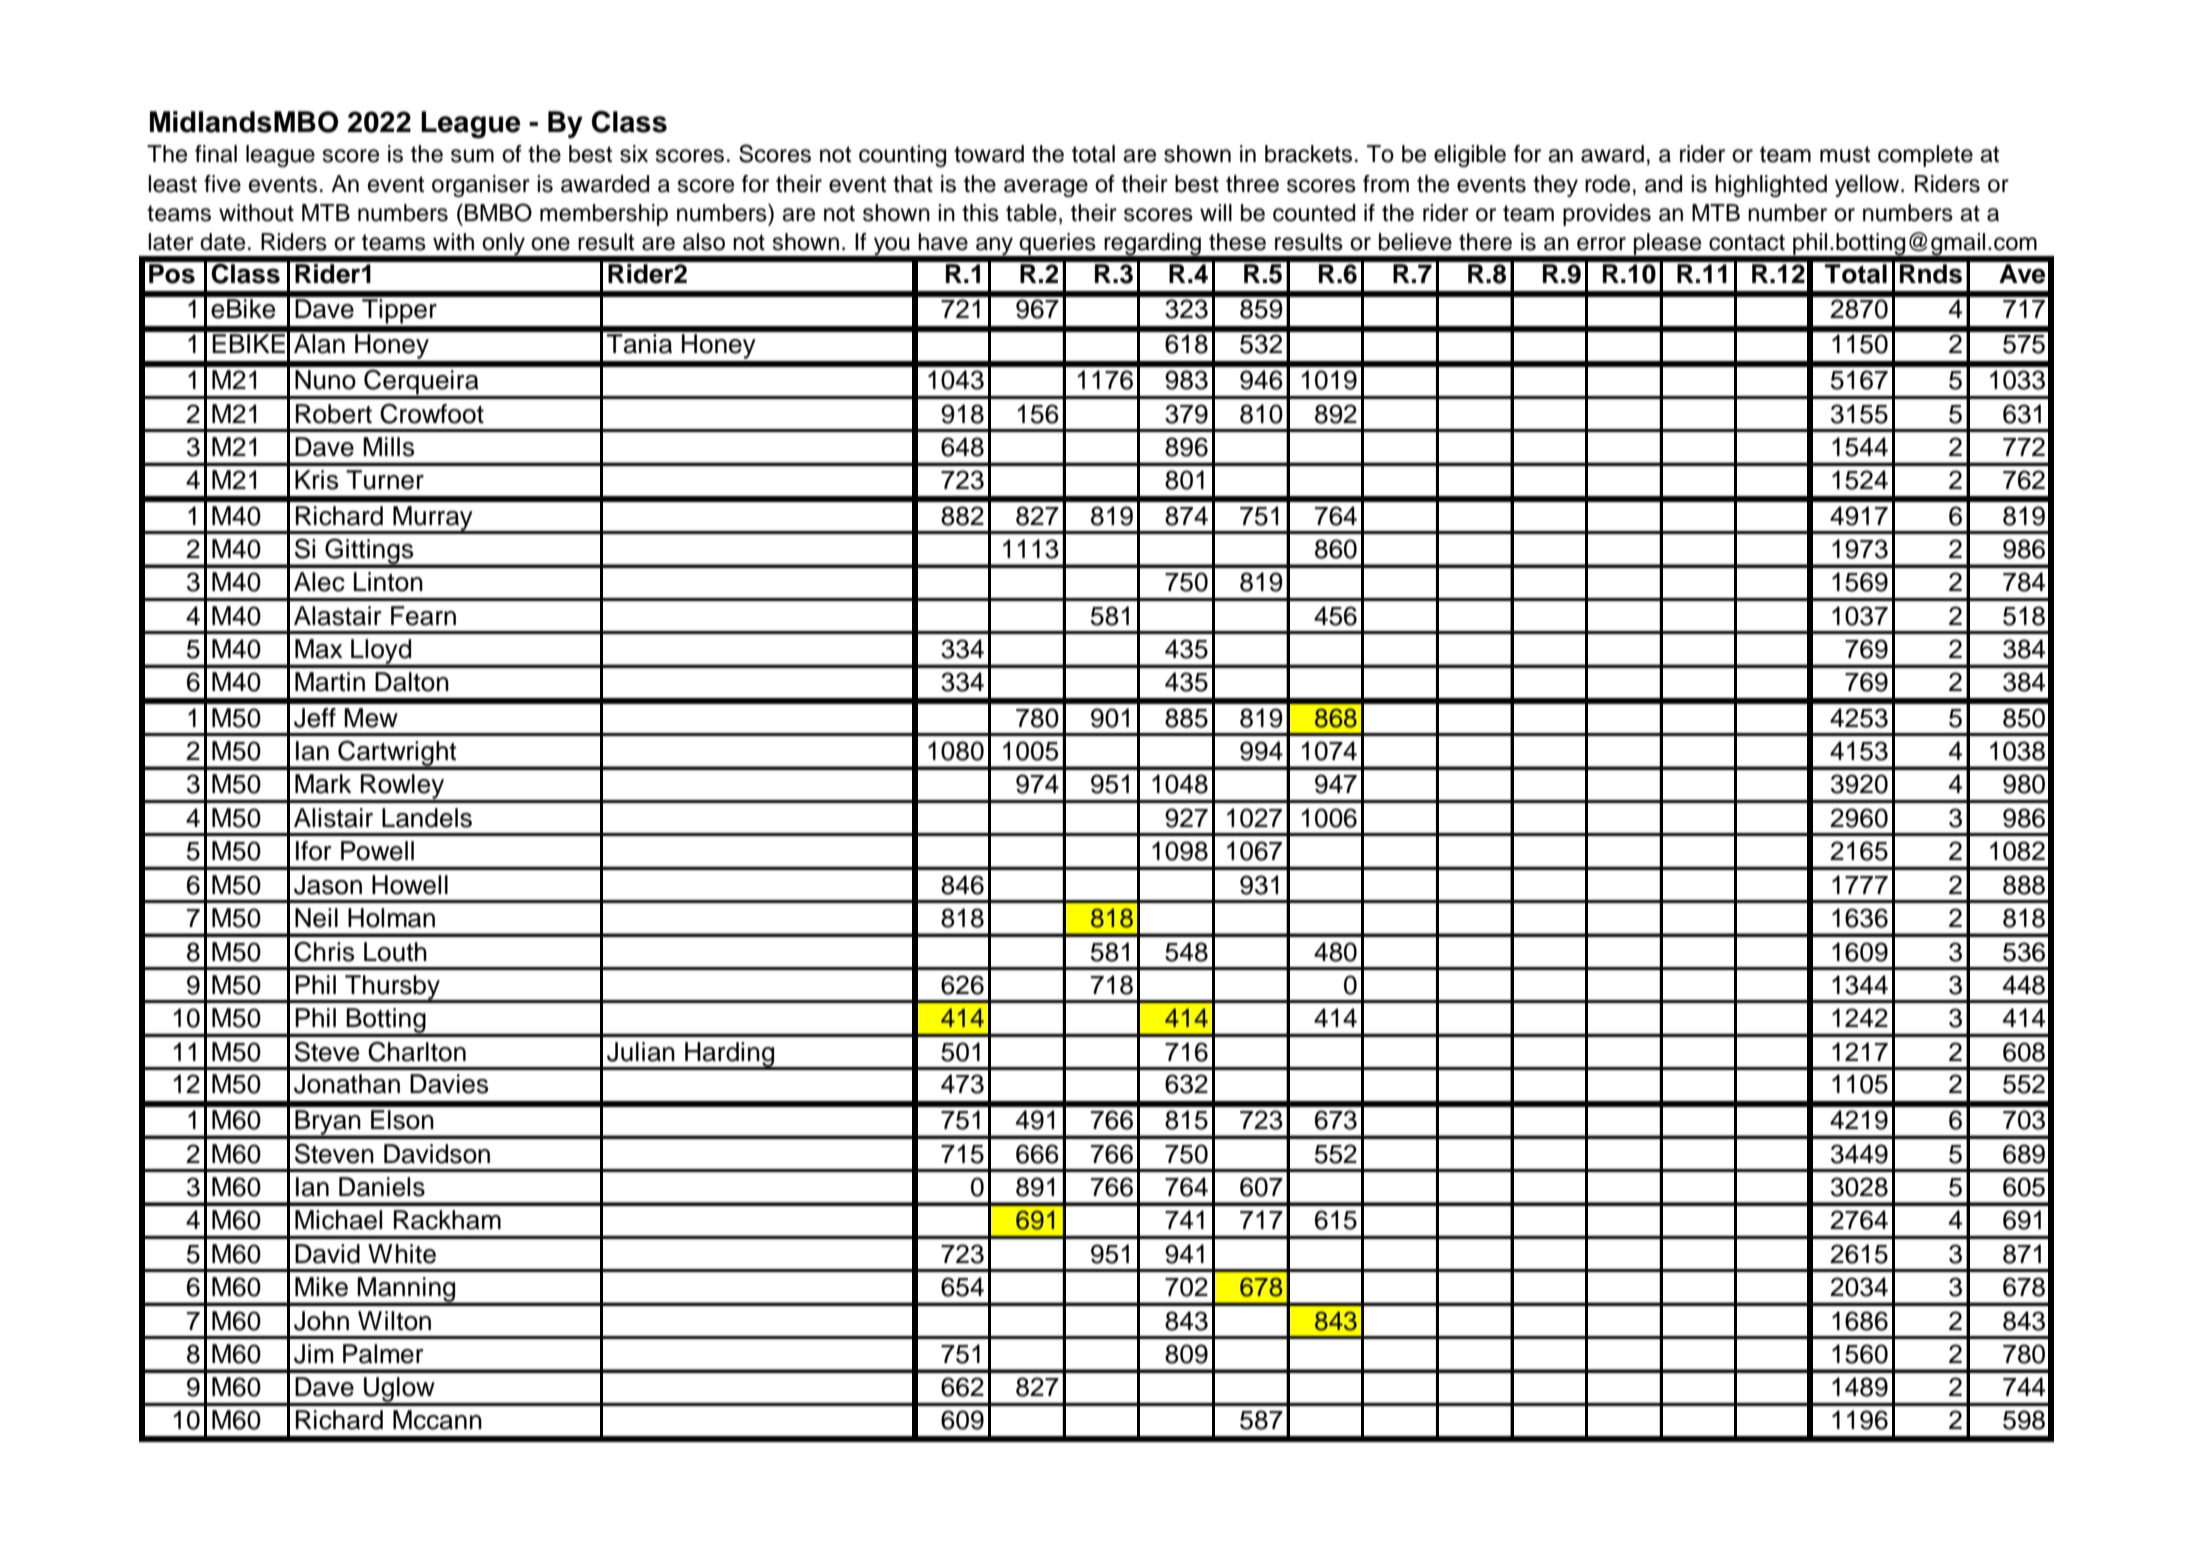 The image size is (2196, 1553). What do you see at coordinates (1046, 188) in the screenshot?
I see `average` at bounding box center [1046, 188].
